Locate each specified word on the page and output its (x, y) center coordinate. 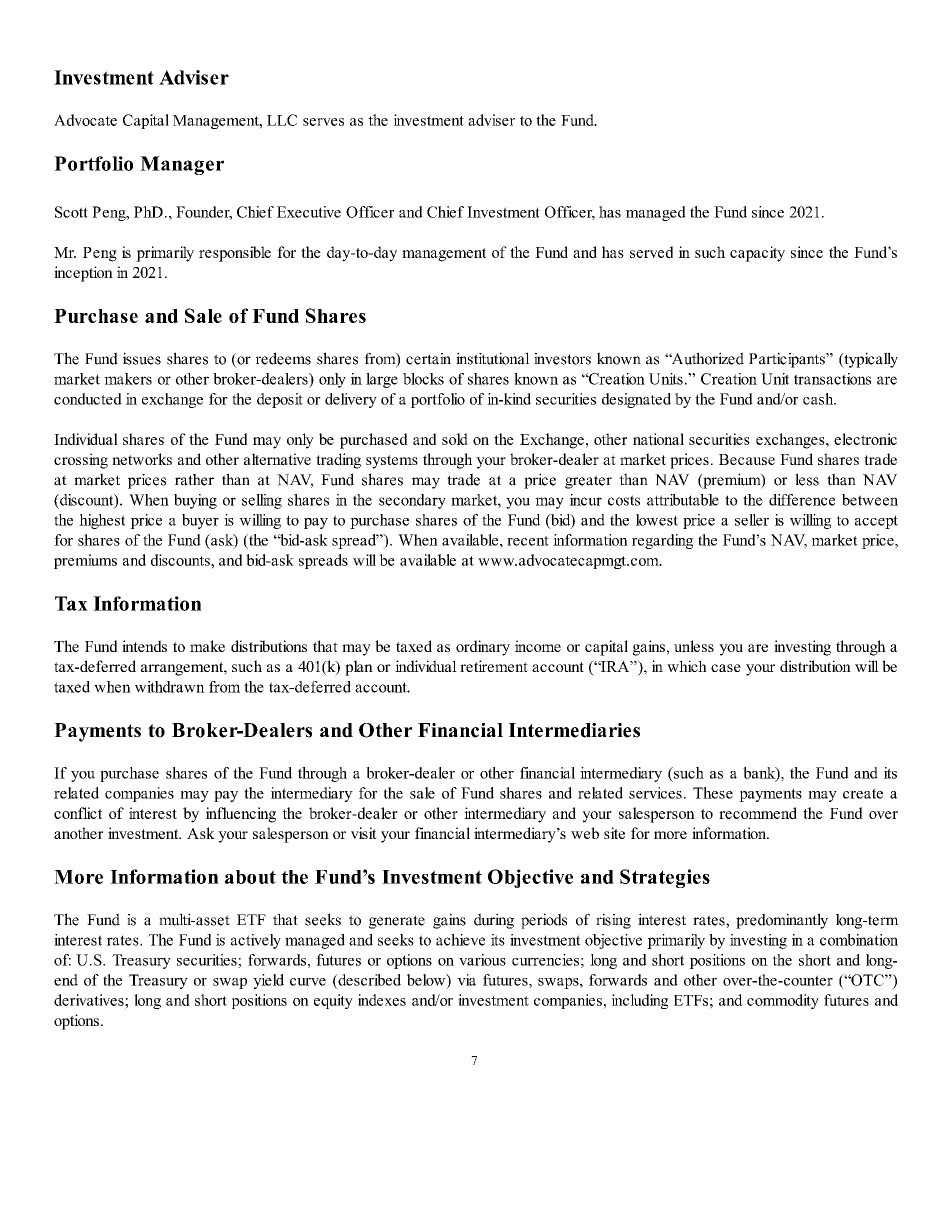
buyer (200, 521)
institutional (492, 358)
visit (364, 833)
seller (752, 520)
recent (528, 541)
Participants (788, 360)
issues (142, 358)
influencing (241, 815)
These (713, 793)
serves (323, 122)
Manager (182, 165)
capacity (757, 254)
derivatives (90, 1000)
